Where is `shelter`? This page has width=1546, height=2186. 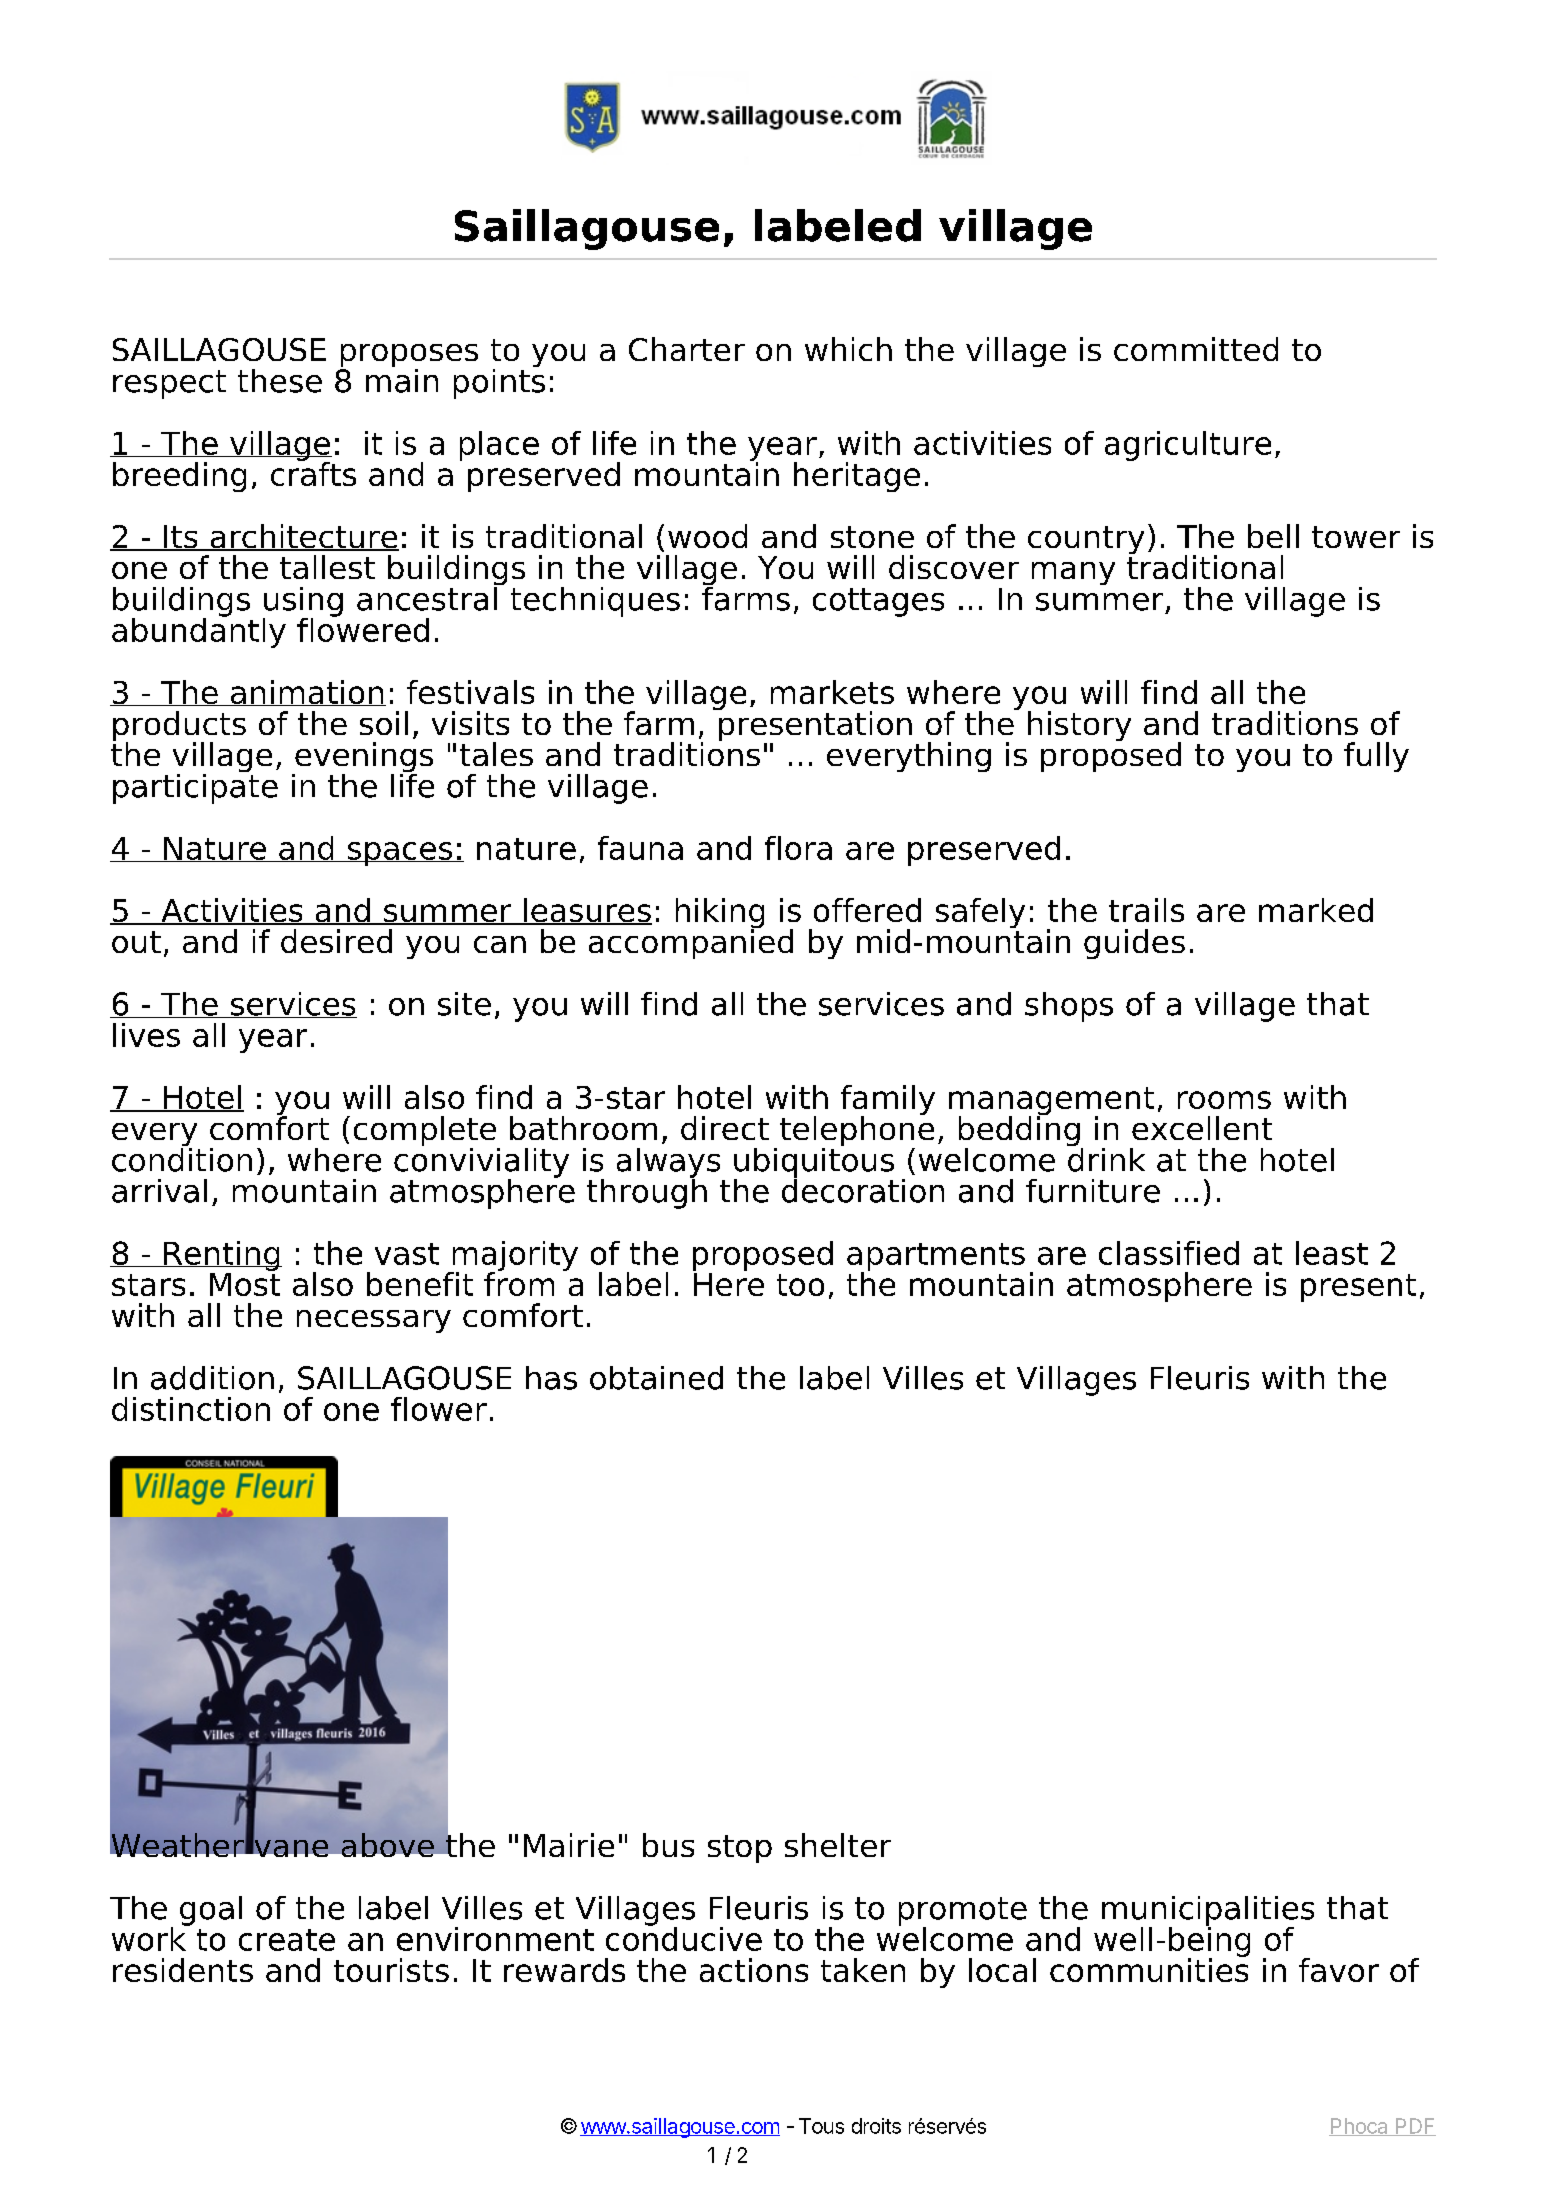 shelter is located at coordinates (838, 1845).
